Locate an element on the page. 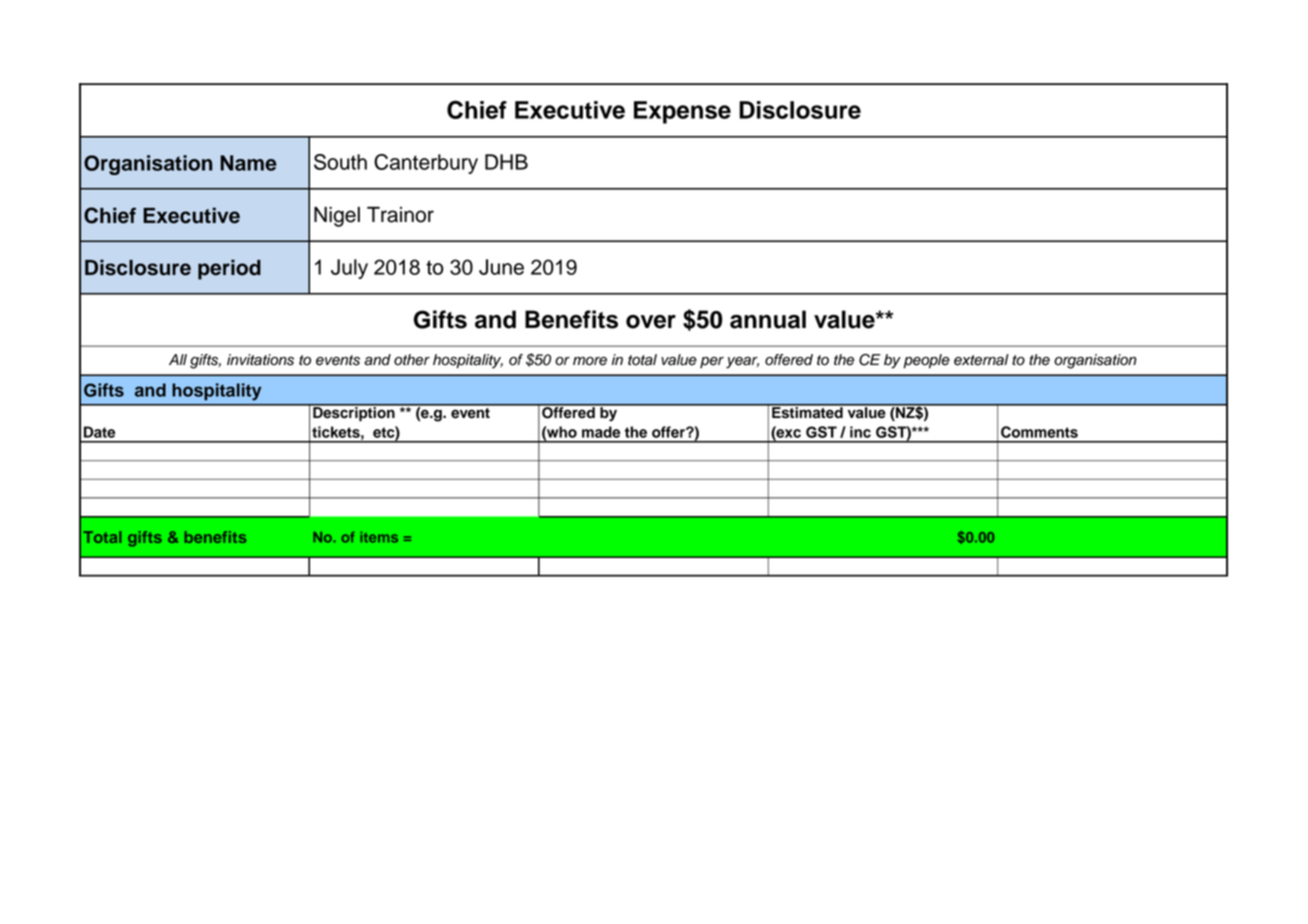 This page has width=1308, height=924. items is located at coordinates (379, 537).
